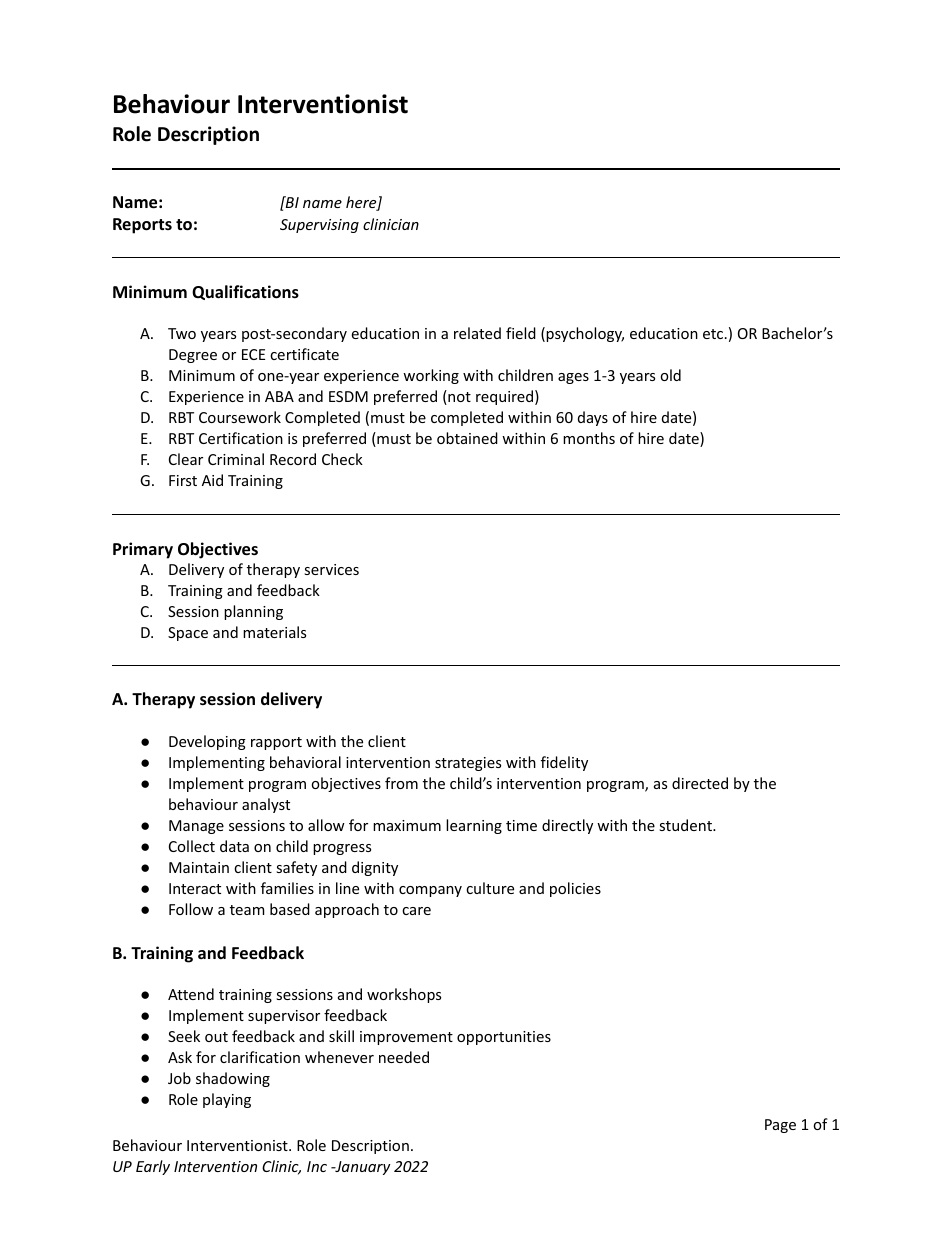  Describe the element at coordinates (245, 292) in the image. I see `Qualifications` at that location.
